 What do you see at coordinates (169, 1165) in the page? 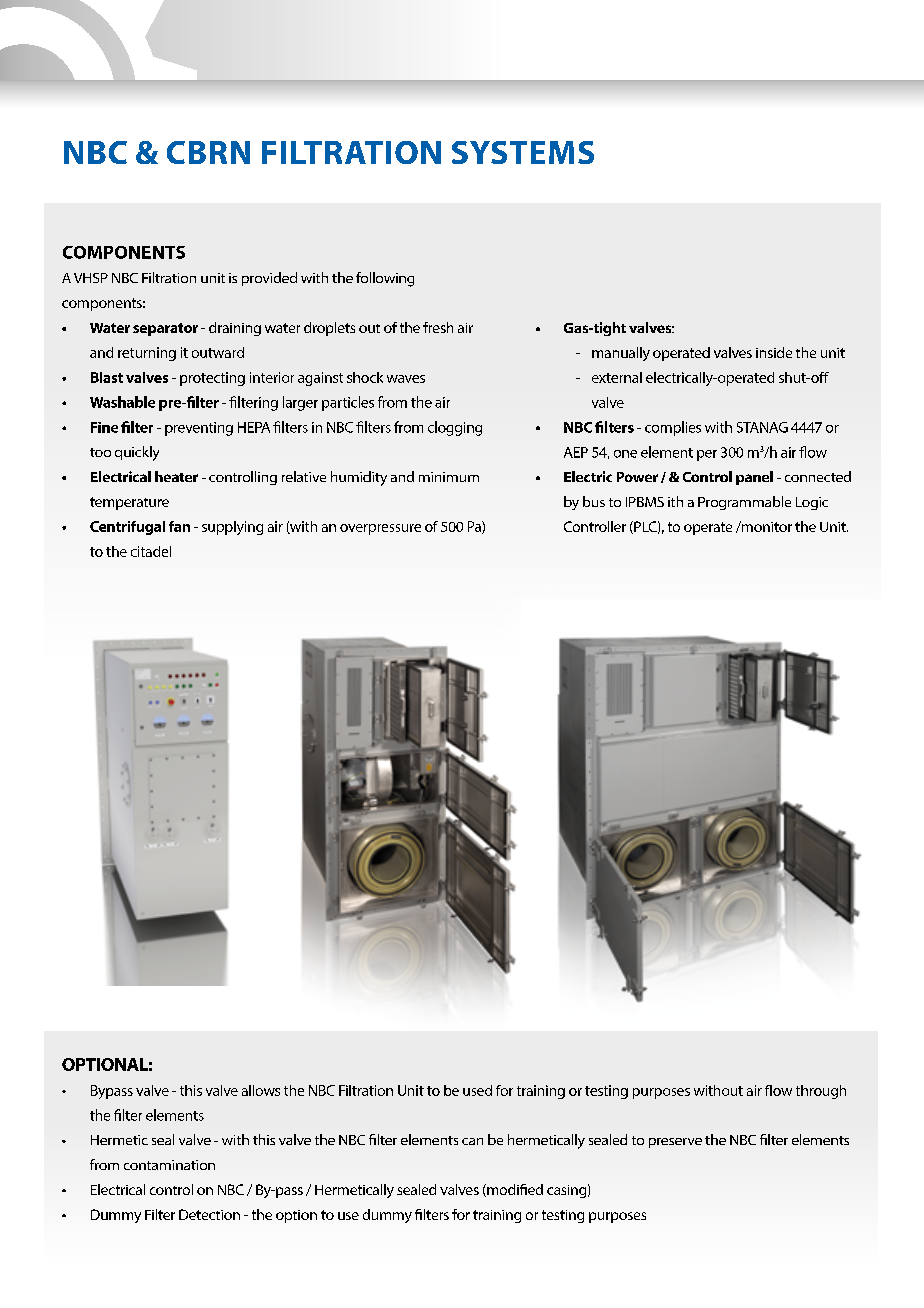
I see `contamination` at bounding box center [169, 1165].
